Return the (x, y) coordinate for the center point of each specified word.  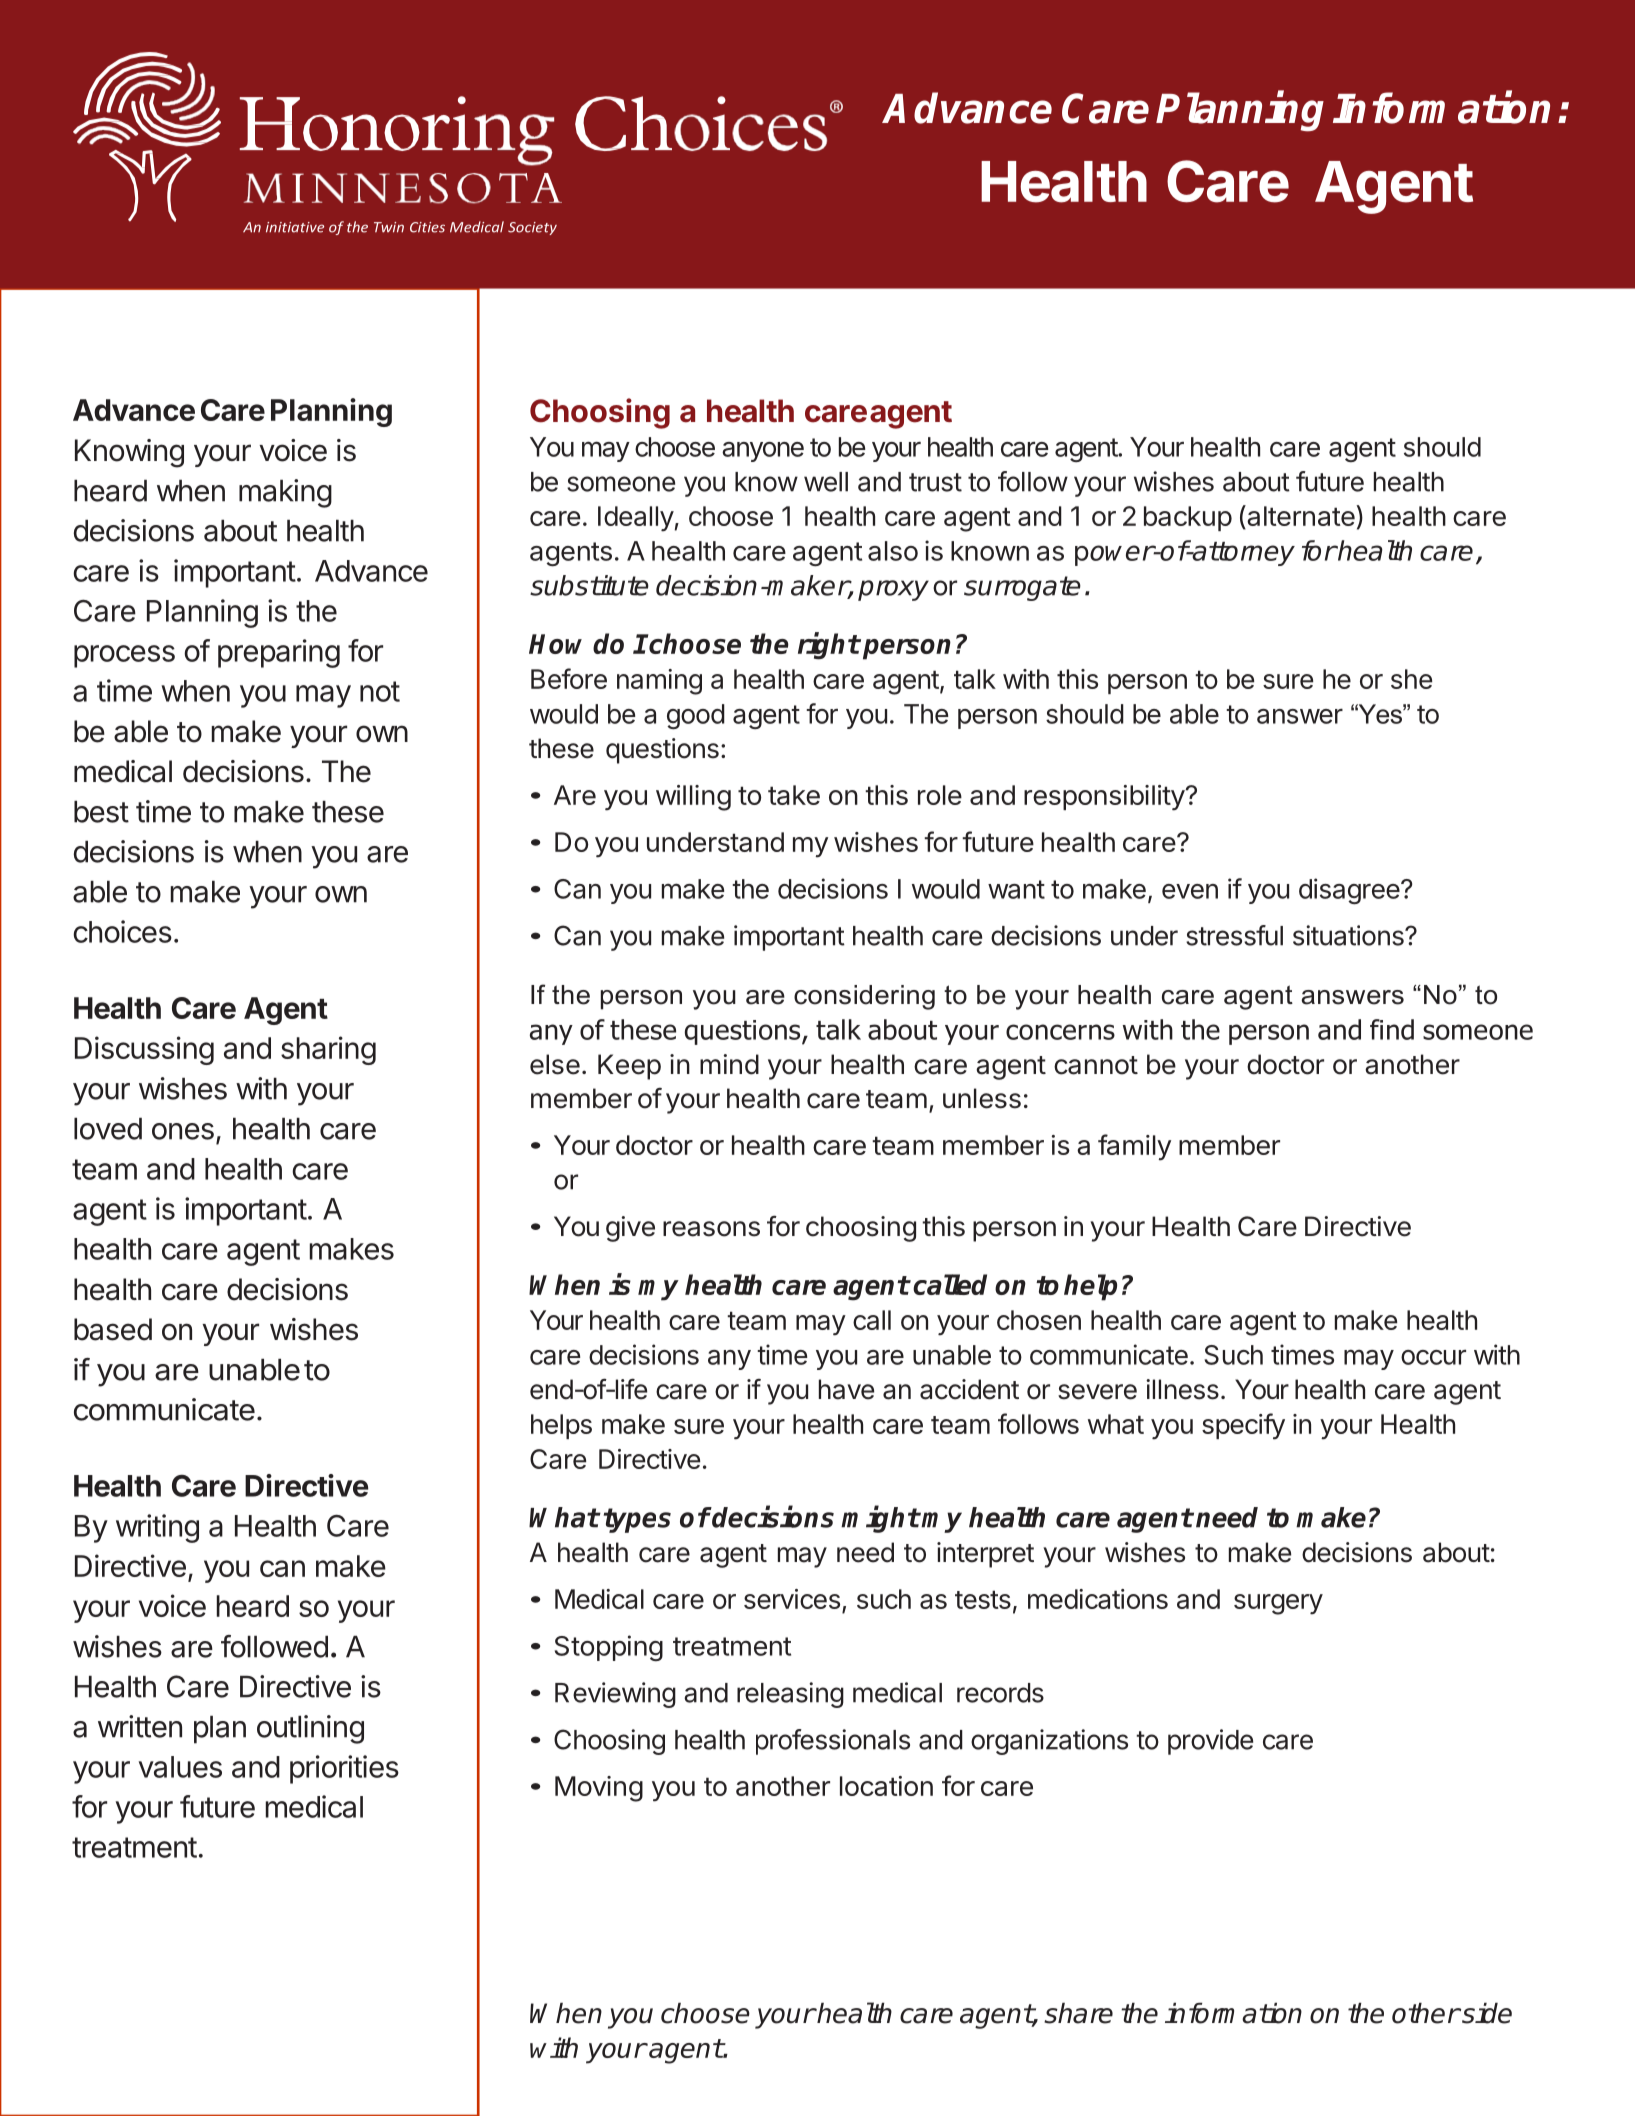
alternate (1301, 517)
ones (183, 1131)
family (1134, 1147)
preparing (279, 653)
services (792, 1599)
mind (729, 1064)
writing (157, 1528)
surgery (1278, 1604)
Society (532, 228)
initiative (295, 227)
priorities (344, 1769)
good (696, 717)
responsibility (1105, 798)
